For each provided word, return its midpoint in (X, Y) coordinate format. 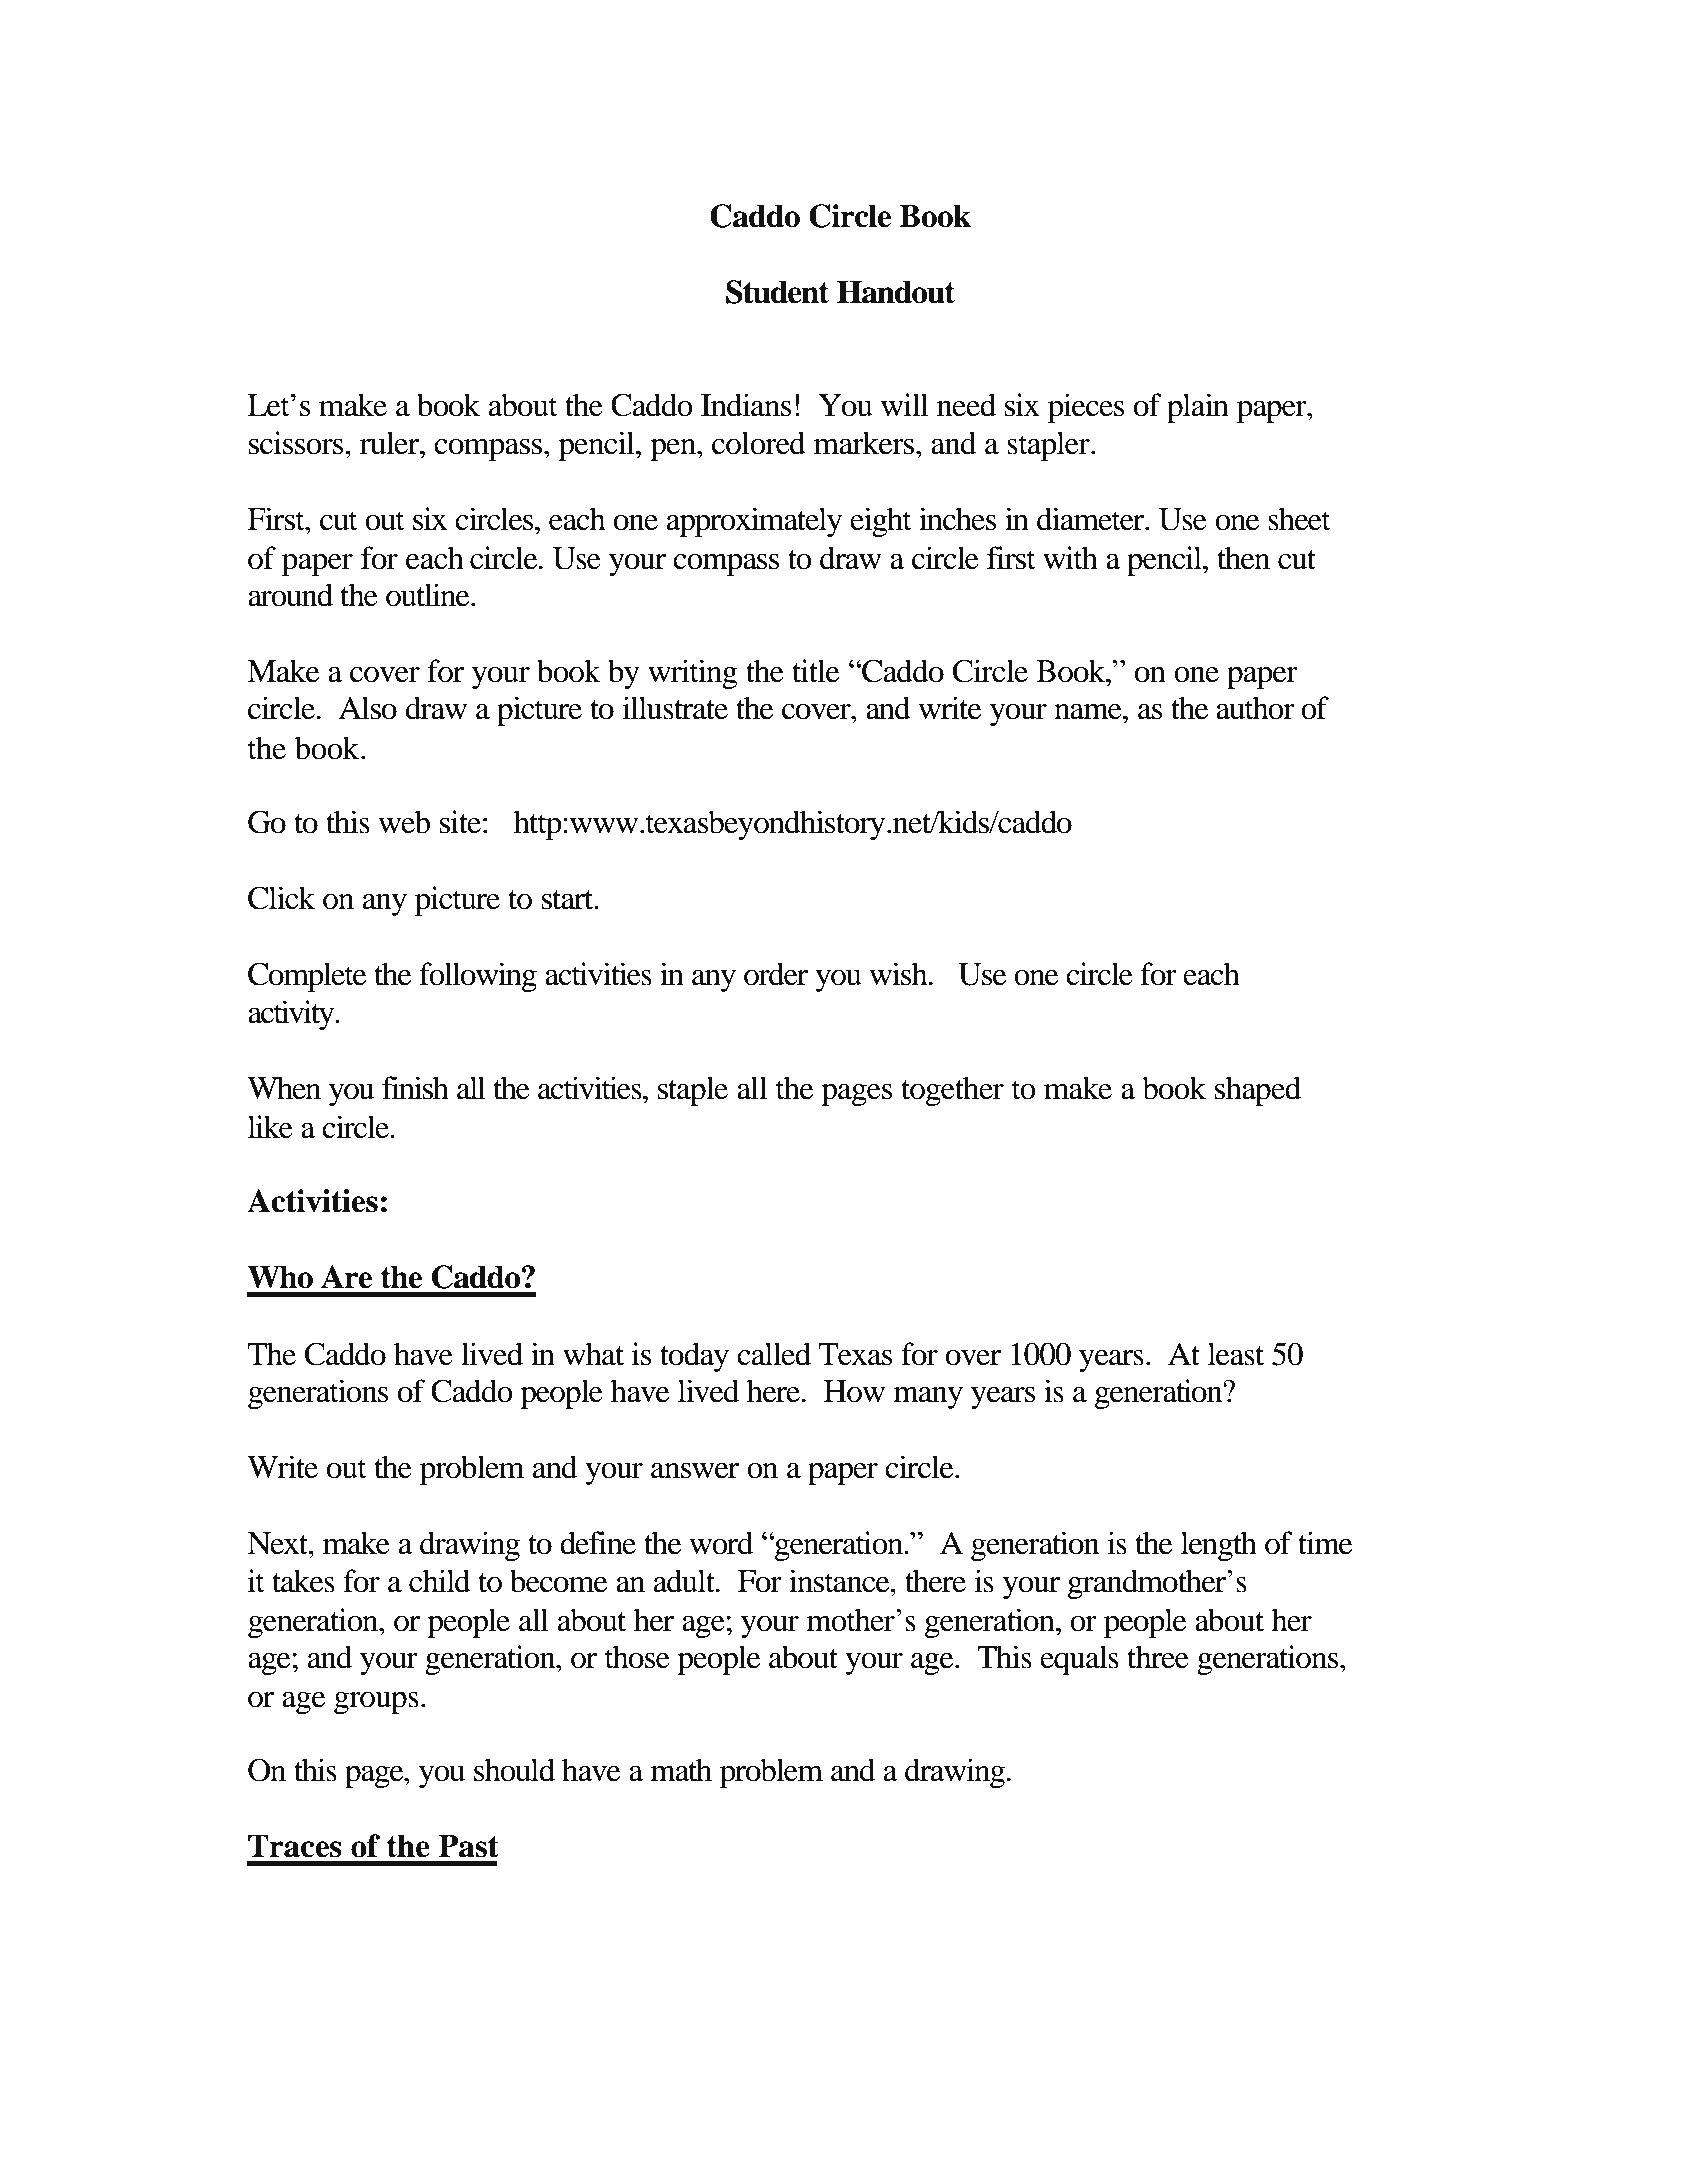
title (815, 671)
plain (1198, 408)
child (440, 1581)
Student (777, 292)
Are (346, 1277)
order (776, 974)
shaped (1258, 1091)
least (1236, 1354)
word (721, 1543)
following (478, 977)
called (774, 1354)
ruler (391, 443)
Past (468, 1846)
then (1243, 558)
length (1219, 1546)
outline (429, 595)
